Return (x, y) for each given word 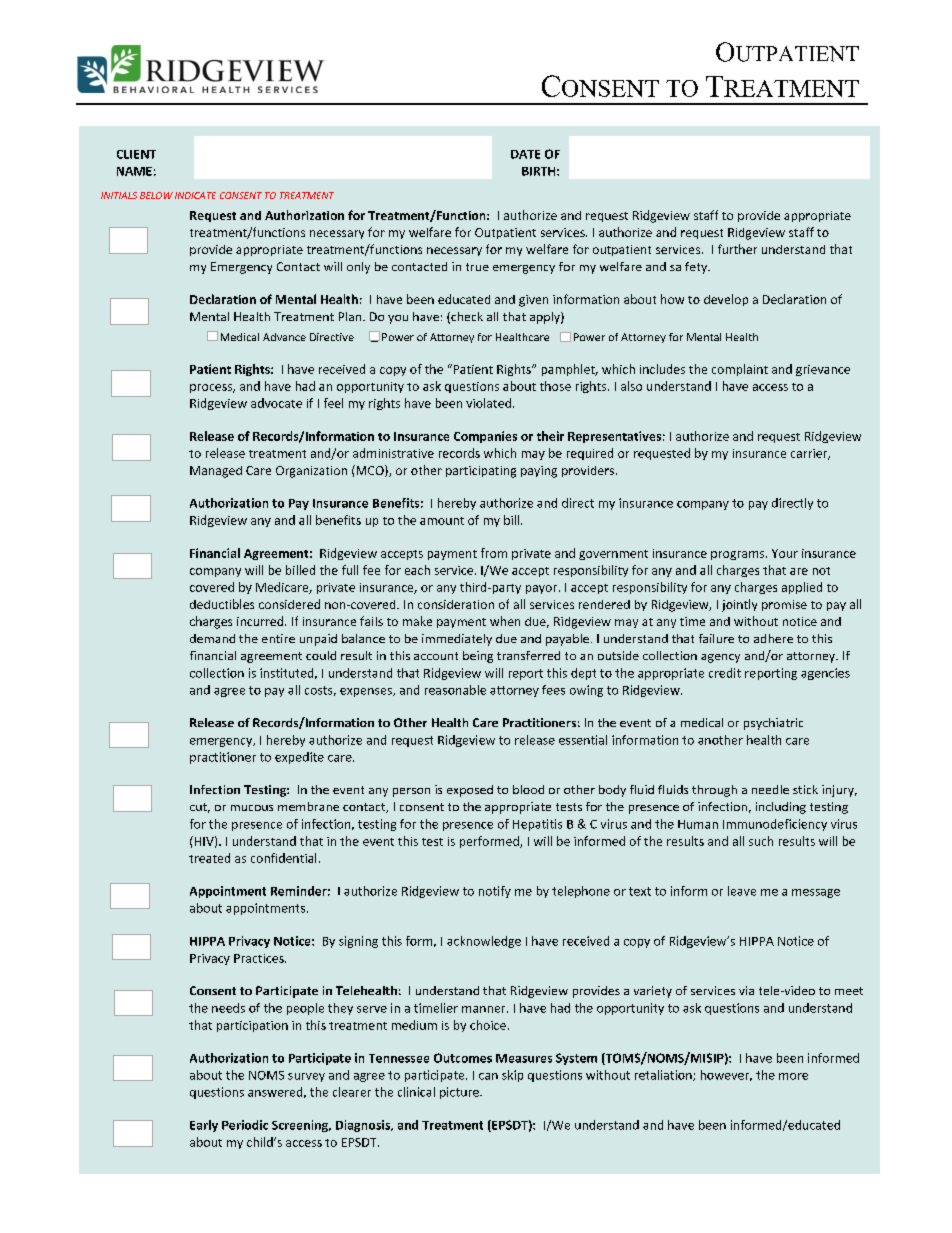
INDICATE (195, 195)
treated (209, 858)
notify (495, 892)
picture (460, 1093)
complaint (740, 370)
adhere (773, 638)
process (212, 388)
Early (204, 1126)
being (478, 657)
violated (490, 403)
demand (212, 638)
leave (742, 891)
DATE (525, 154)
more (793, 1076)
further (737, 249)
